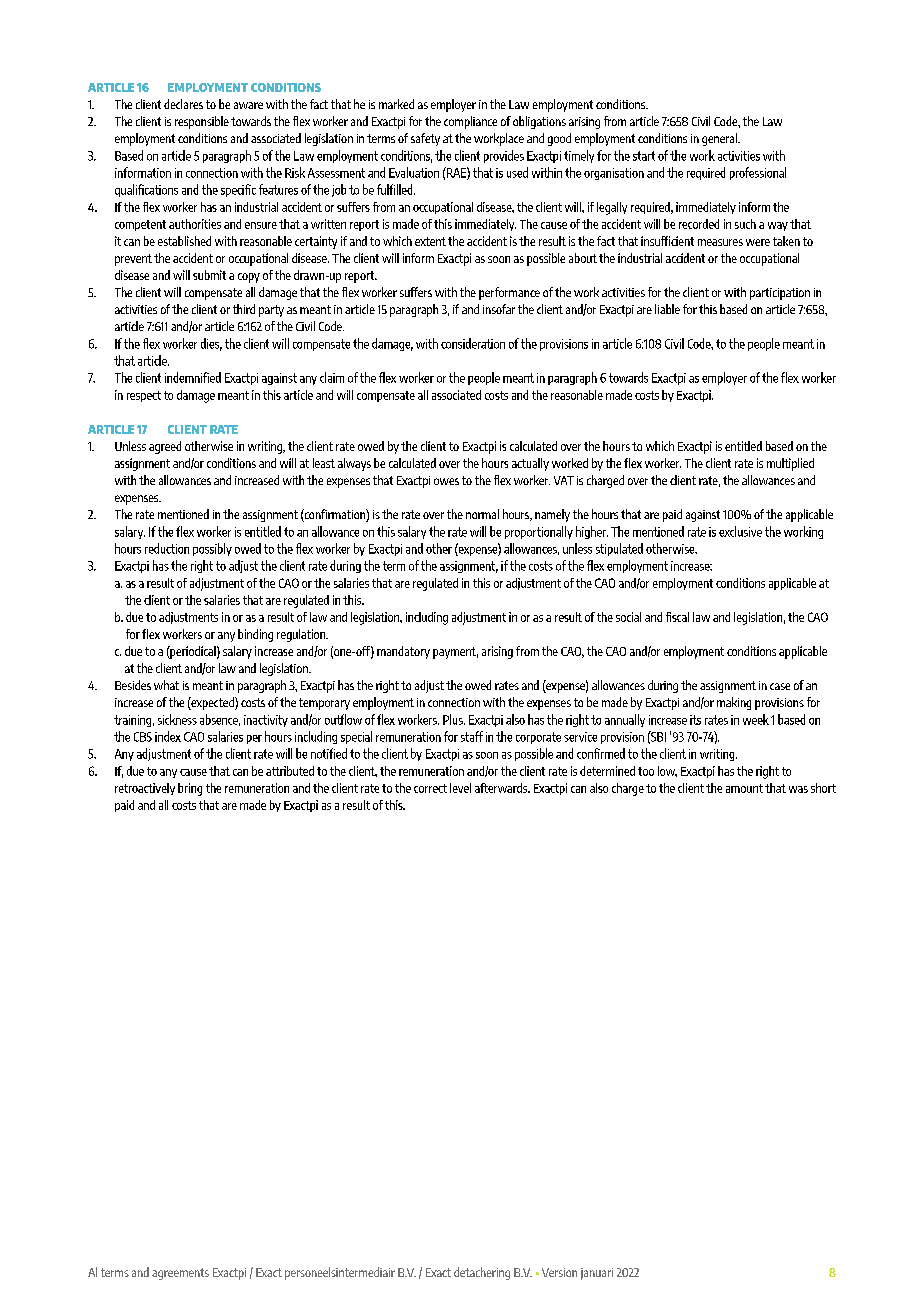 The image size is (924, 1308). Describe the element at coordinates (193, 377) in the document. I see `indemnified` at that location.
